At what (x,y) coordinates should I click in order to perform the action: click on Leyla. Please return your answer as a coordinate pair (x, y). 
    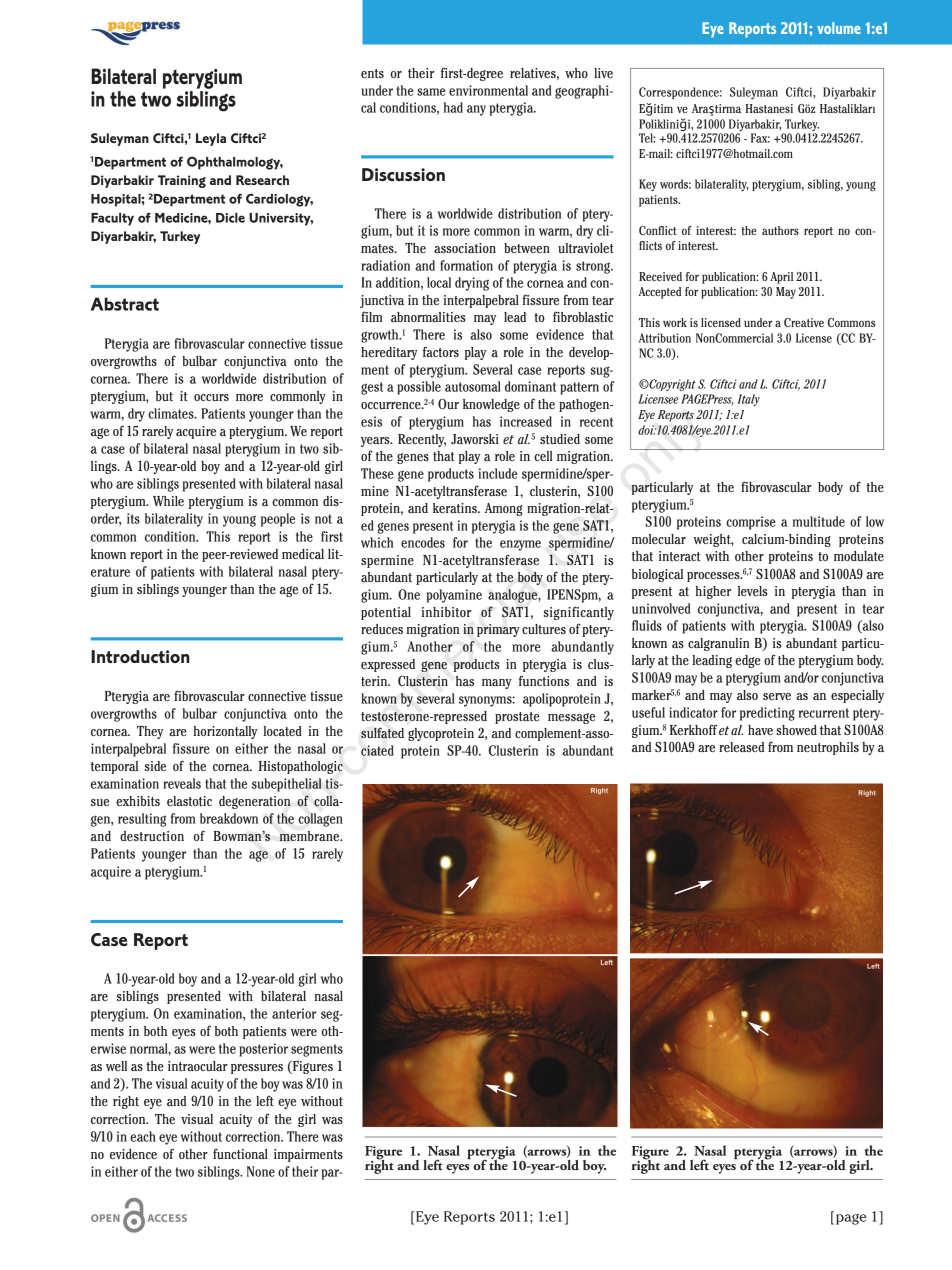
    Looking at the image, I should click on (211, 139).
